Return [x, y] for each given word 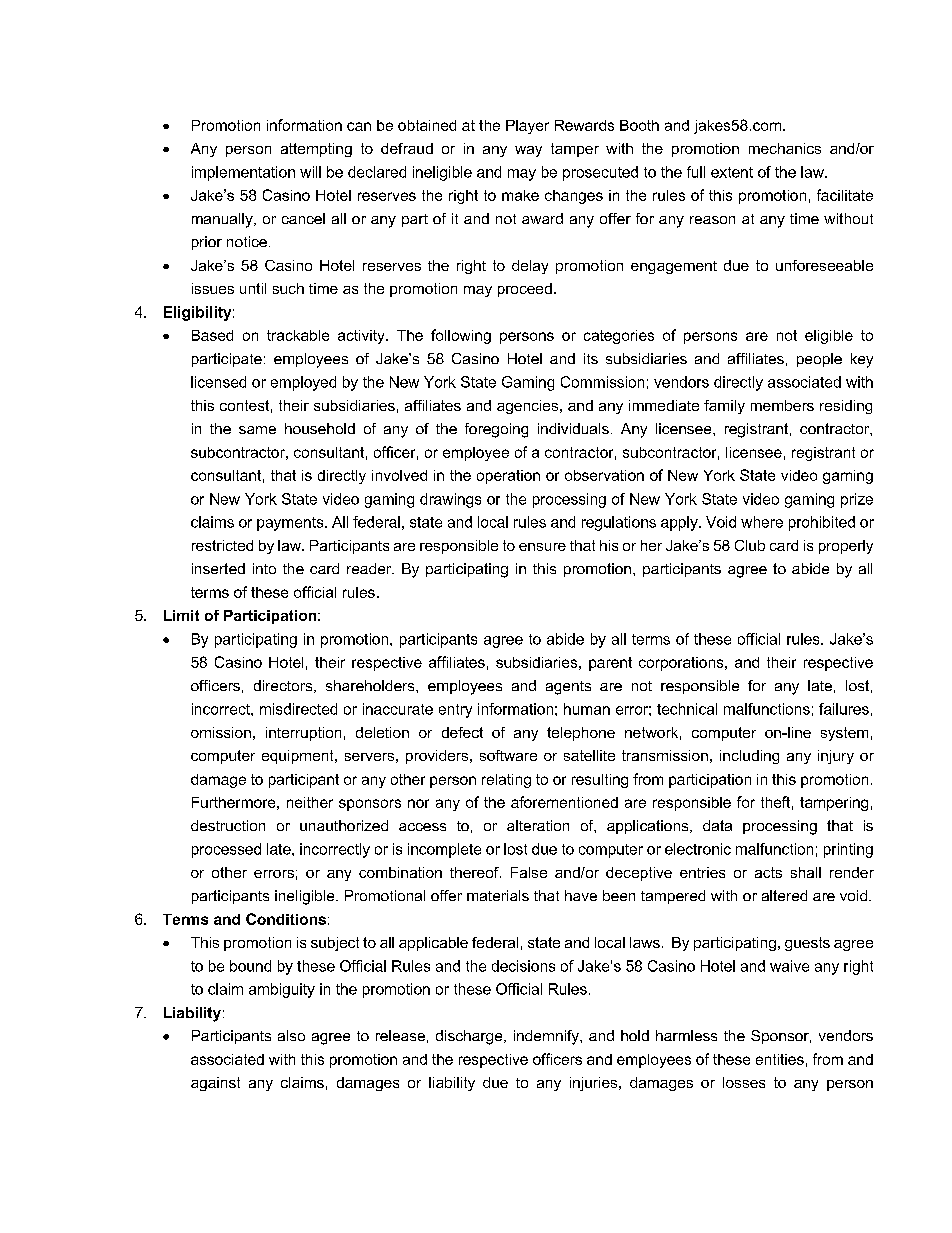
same [257, 430]
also [291, 1035]
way [528, 151]
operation [508, 477]
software [508, 755]
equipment [299, 757]
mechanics [785, 148]
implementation [243, 173]
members [782, 405]
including [749, 757]
